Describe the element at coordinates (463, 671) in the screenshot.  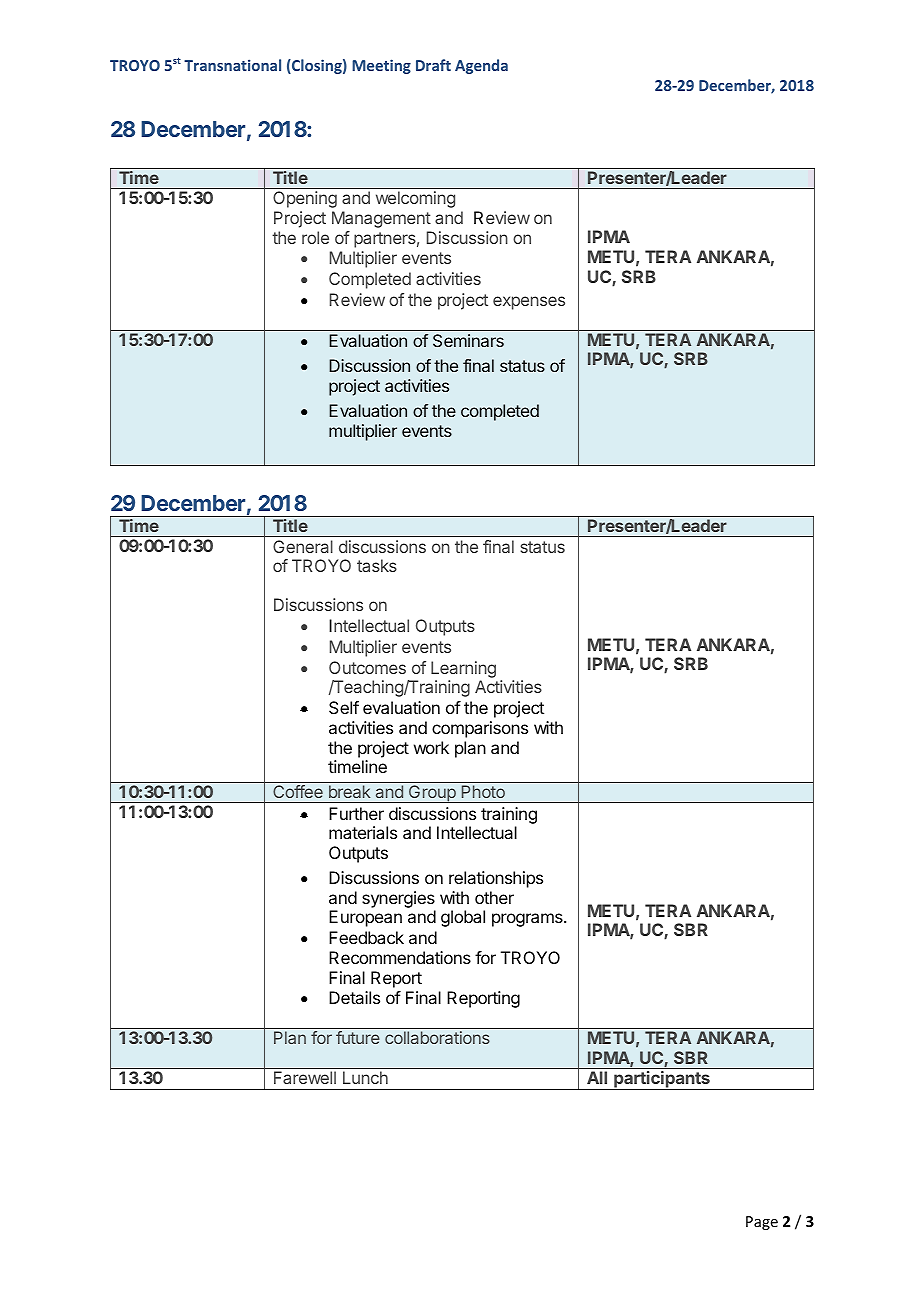
I see `Learning` at that location.
